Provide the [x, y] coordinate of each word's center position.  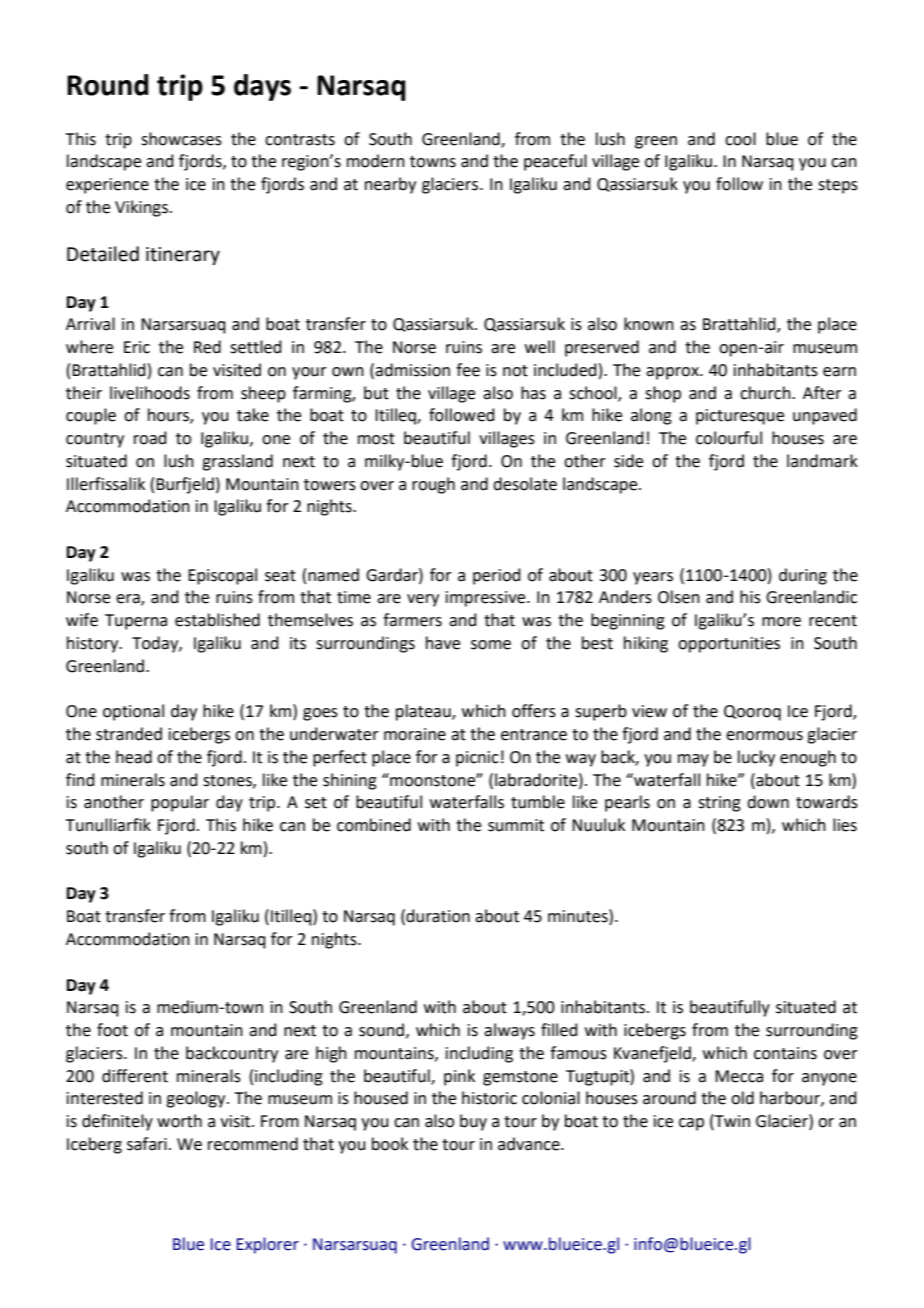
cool [740, 139]
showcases [181, 139]
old [742, 1098]
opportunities [729, 645]
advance [530, 1144]
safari [147, 1144]
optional [133, 712]
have [443, 643]
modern [376, 161]
